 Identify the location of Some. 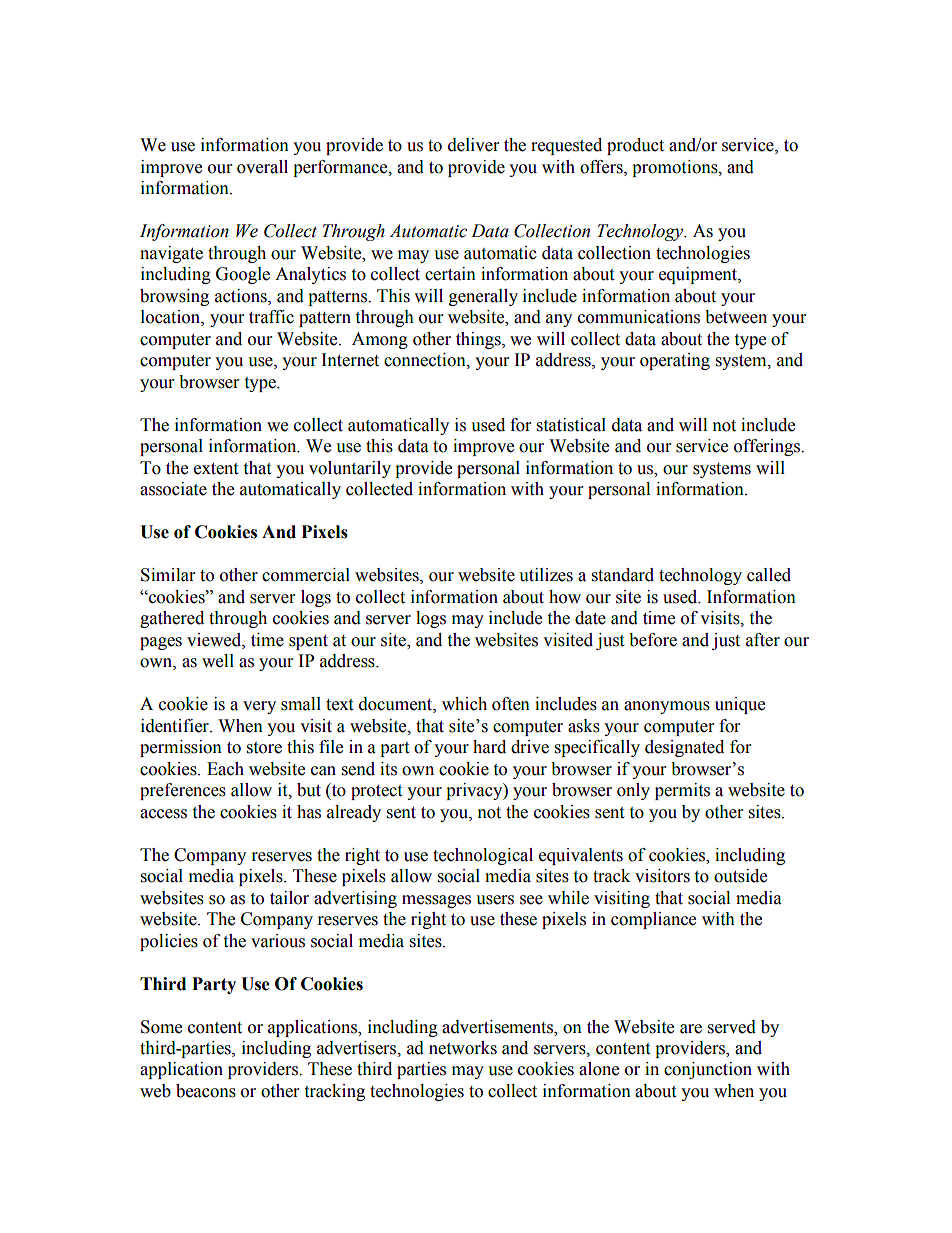
(161, 1027).
